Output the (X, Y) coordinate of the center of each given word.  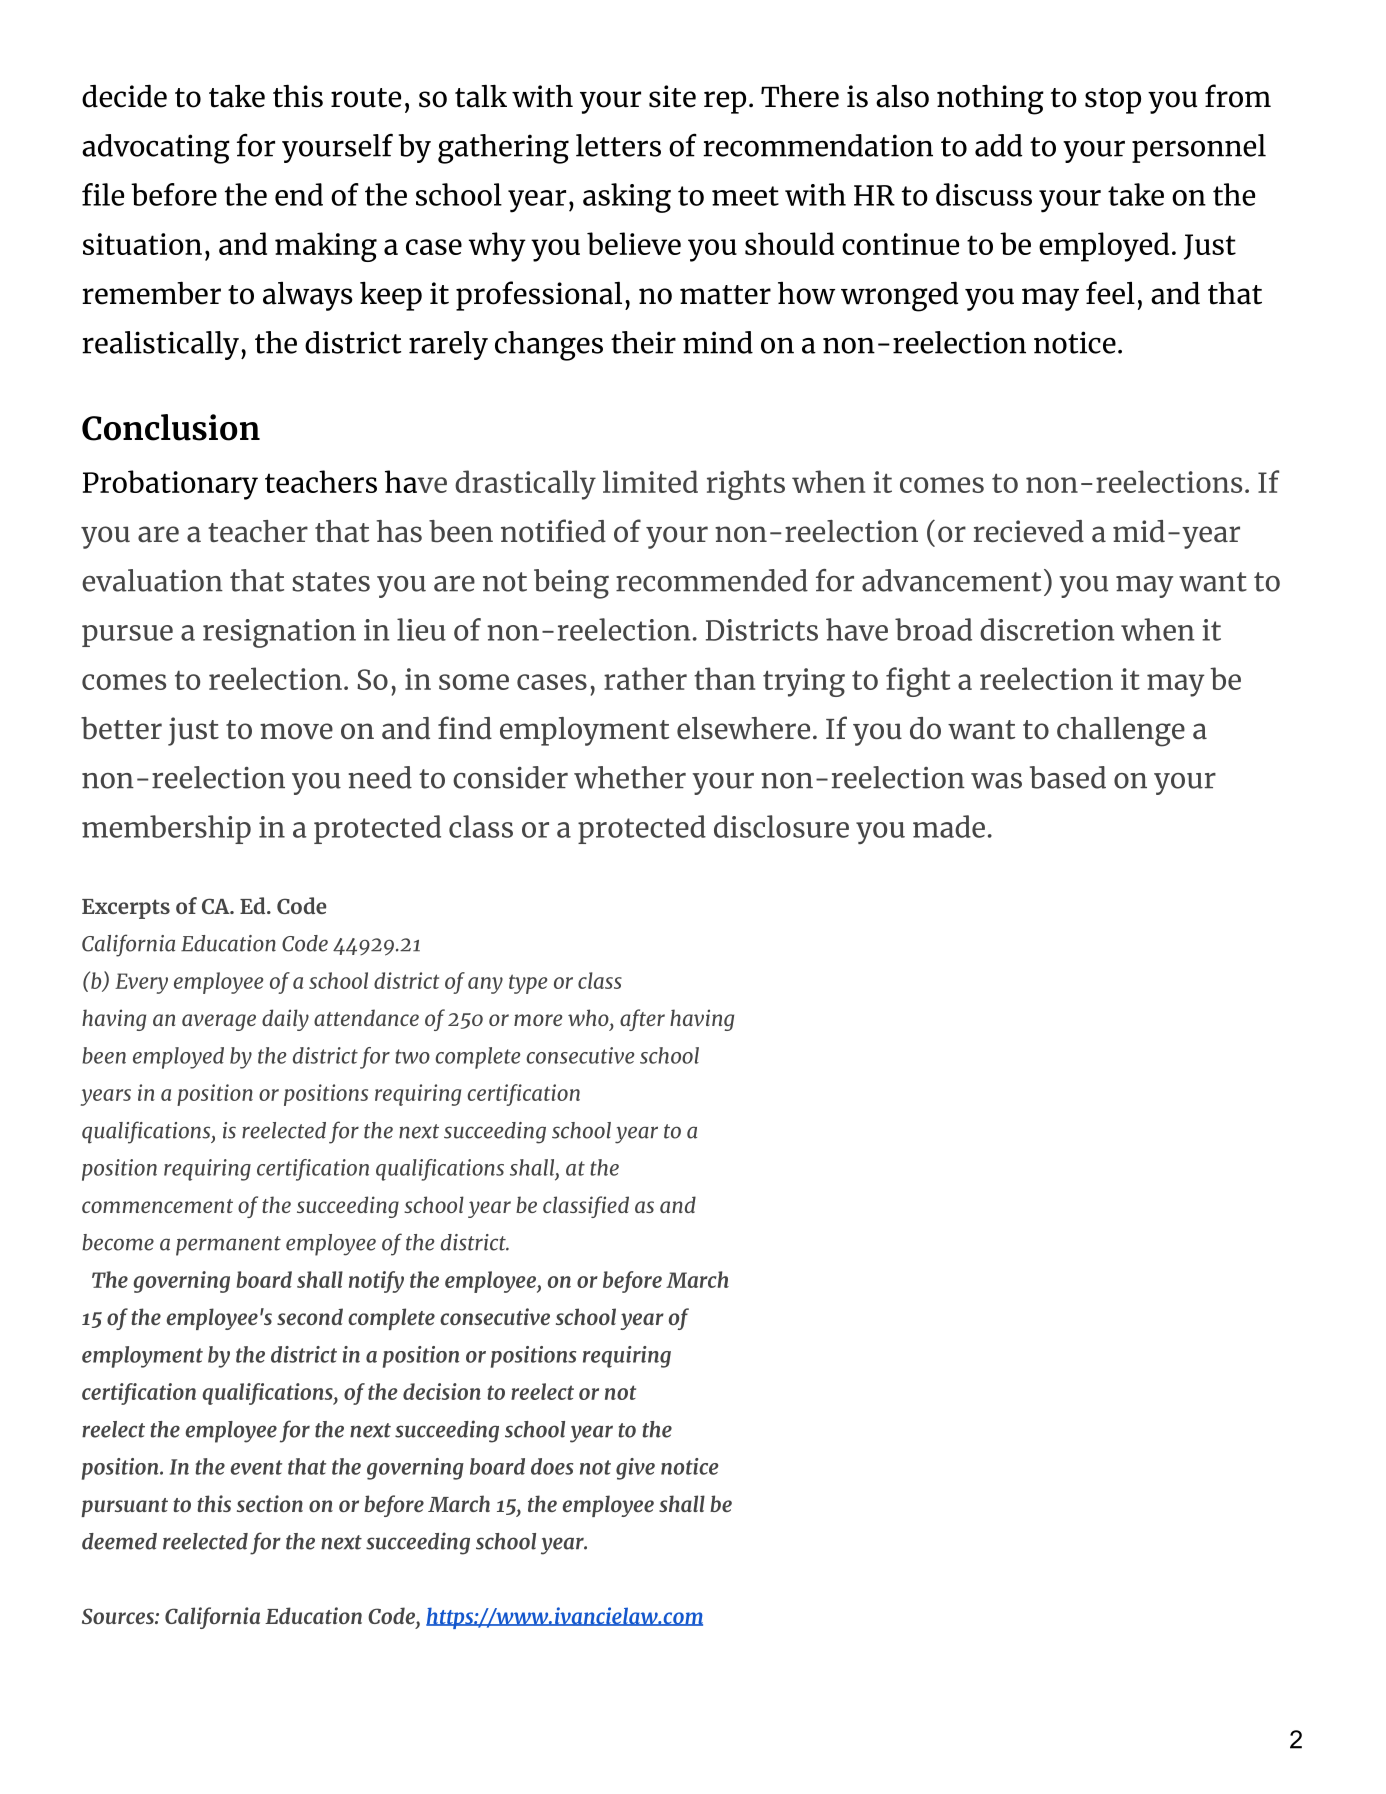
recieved (1029, 531)
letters (618, 145)
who (589, 1017)
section (270, 1503)
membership (166, 829)
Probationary (170, 485)
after (642, 1020)
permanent (228, 1246)
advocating (156, 149)
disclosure (781, 826)
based (1068, 777)
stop (1113, 101)
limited (650, 481)
